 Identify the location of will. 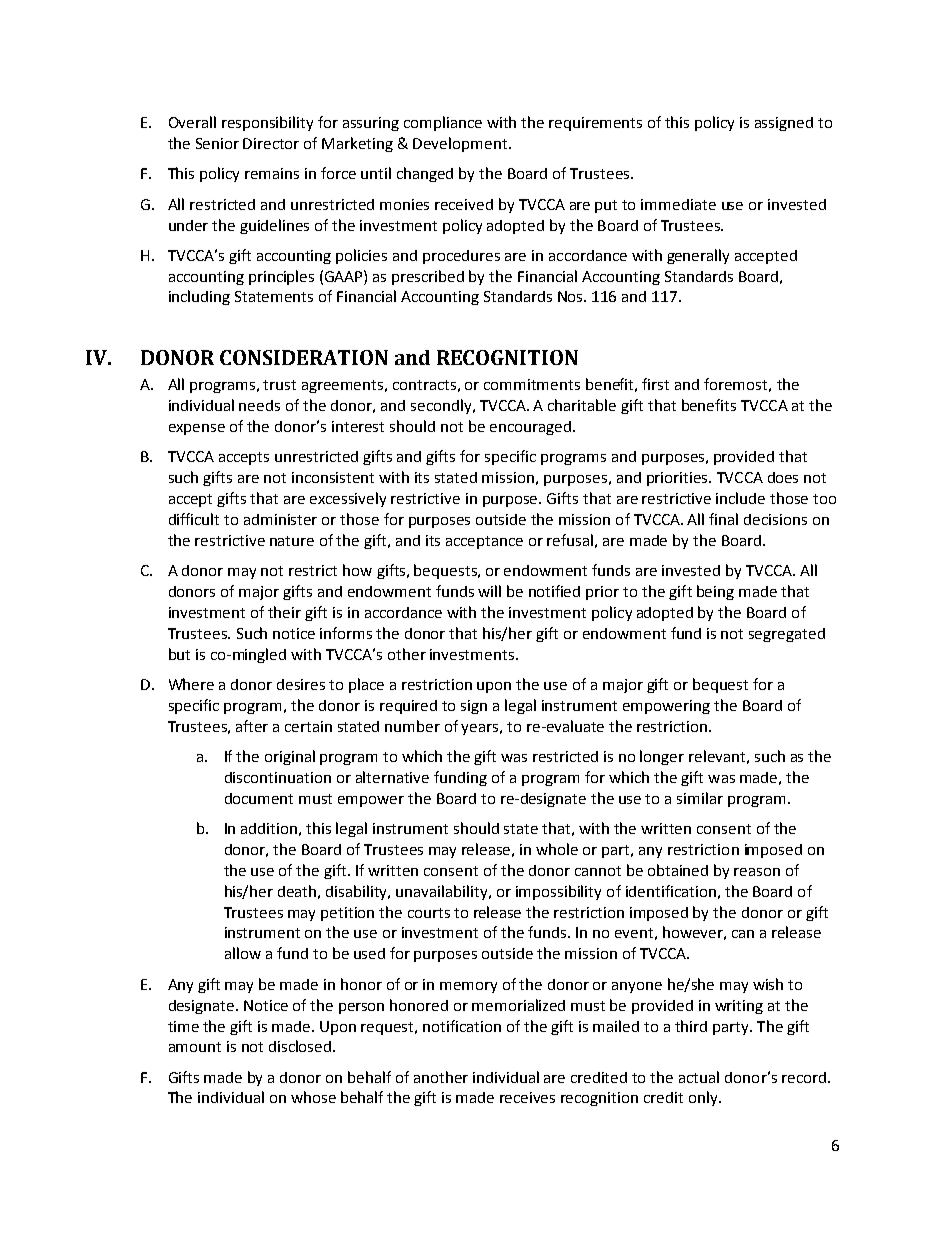
(489, 591).
